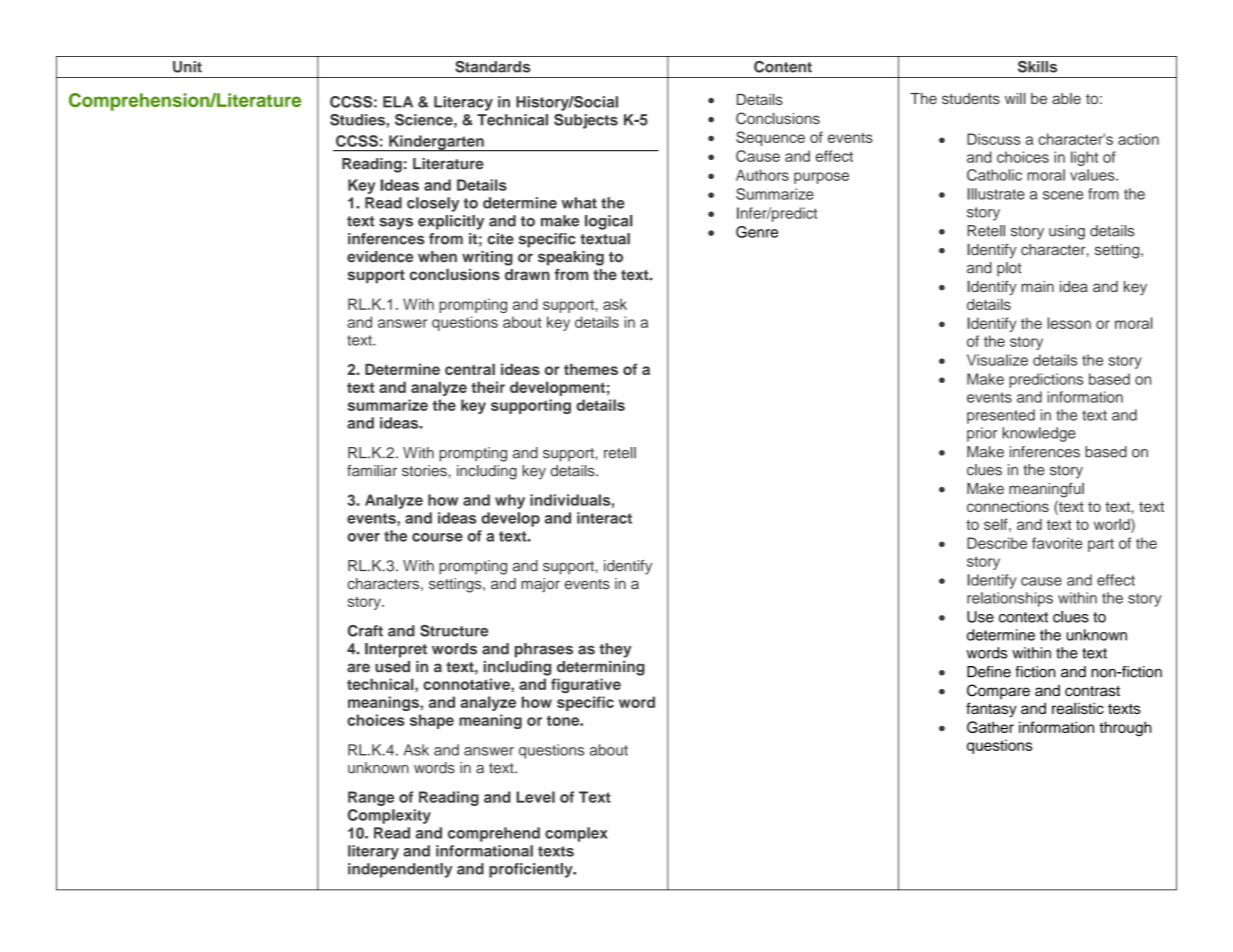 The width and height of the screenshot is (1233, 952). I want to click on relationships, so click(1010, 599).
